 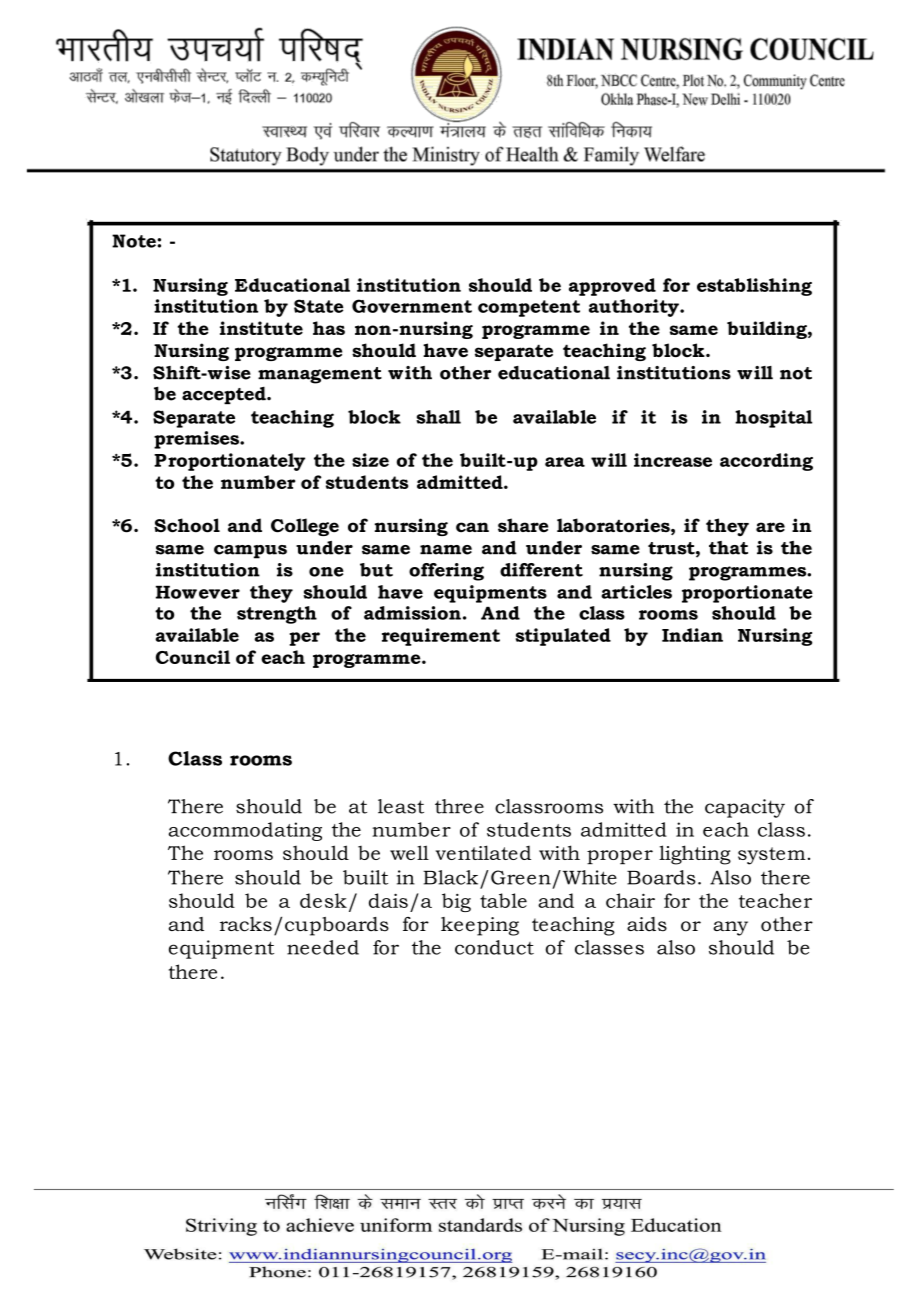 What do you see at coordinates (636, 592) in the document?
I see `articles` at bounding box center [636, 592].
